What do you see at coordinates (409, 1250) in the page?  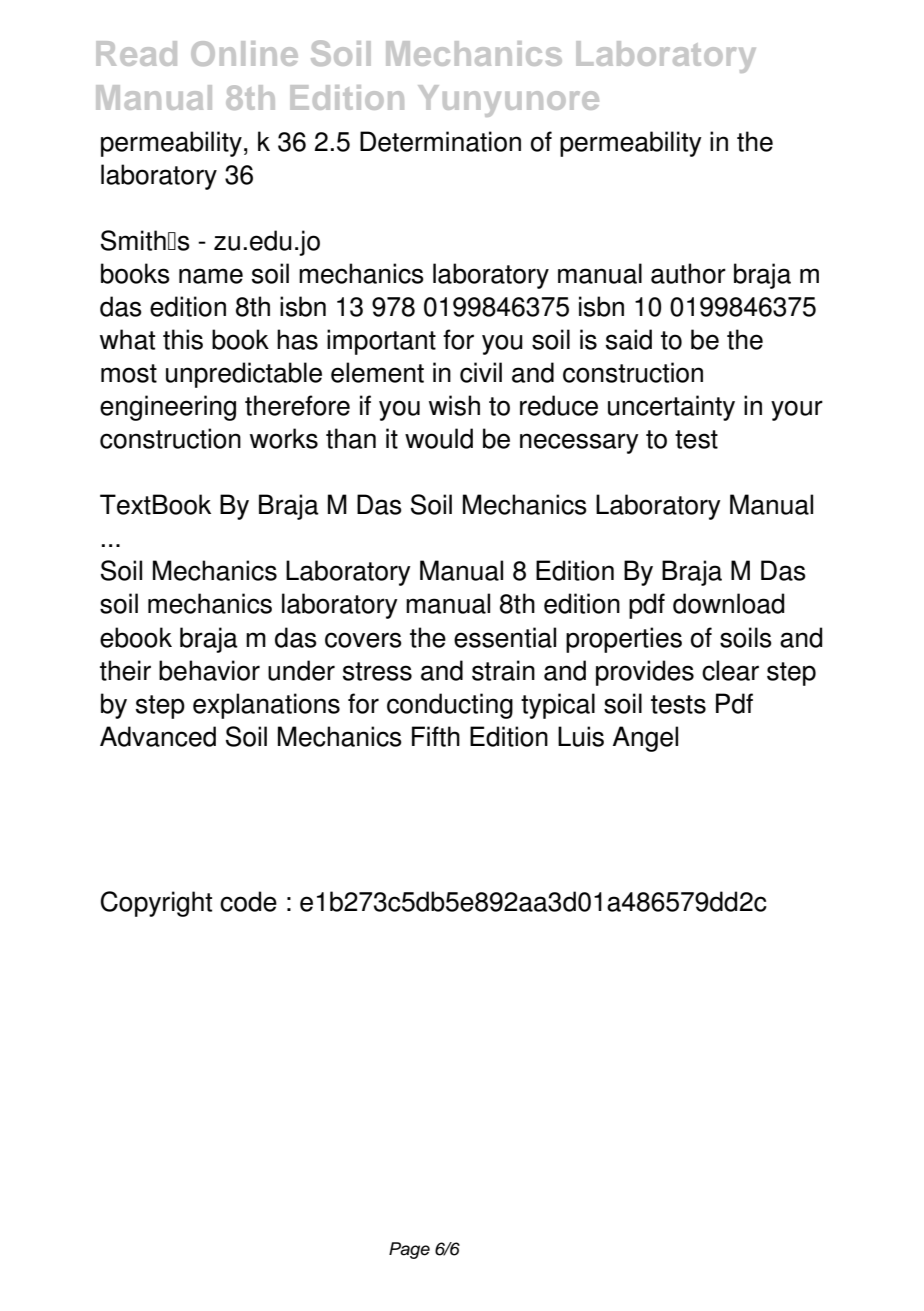 I see `Page` at bounding box center [409, 1250].
